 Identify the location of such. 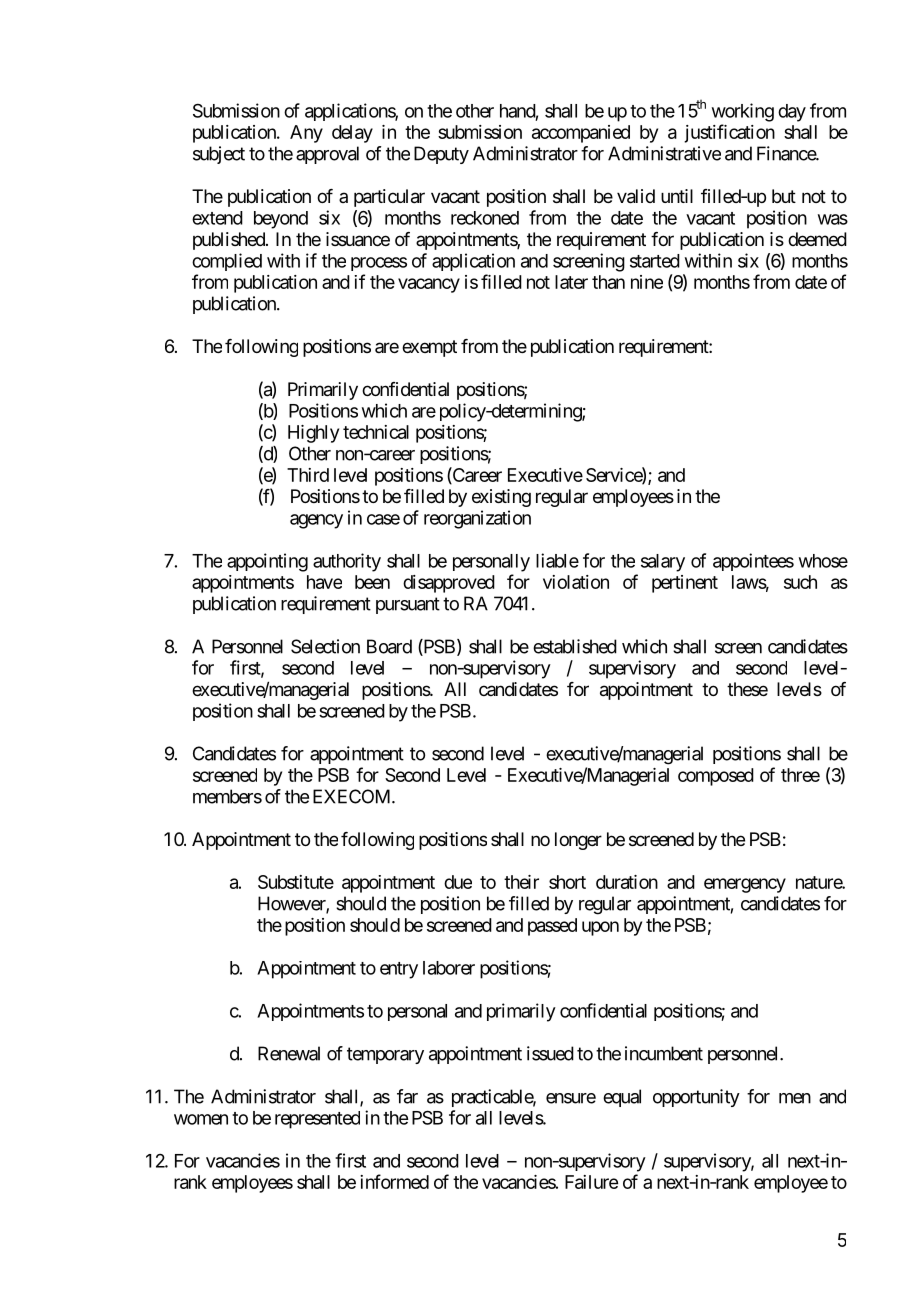
(800, 582).
